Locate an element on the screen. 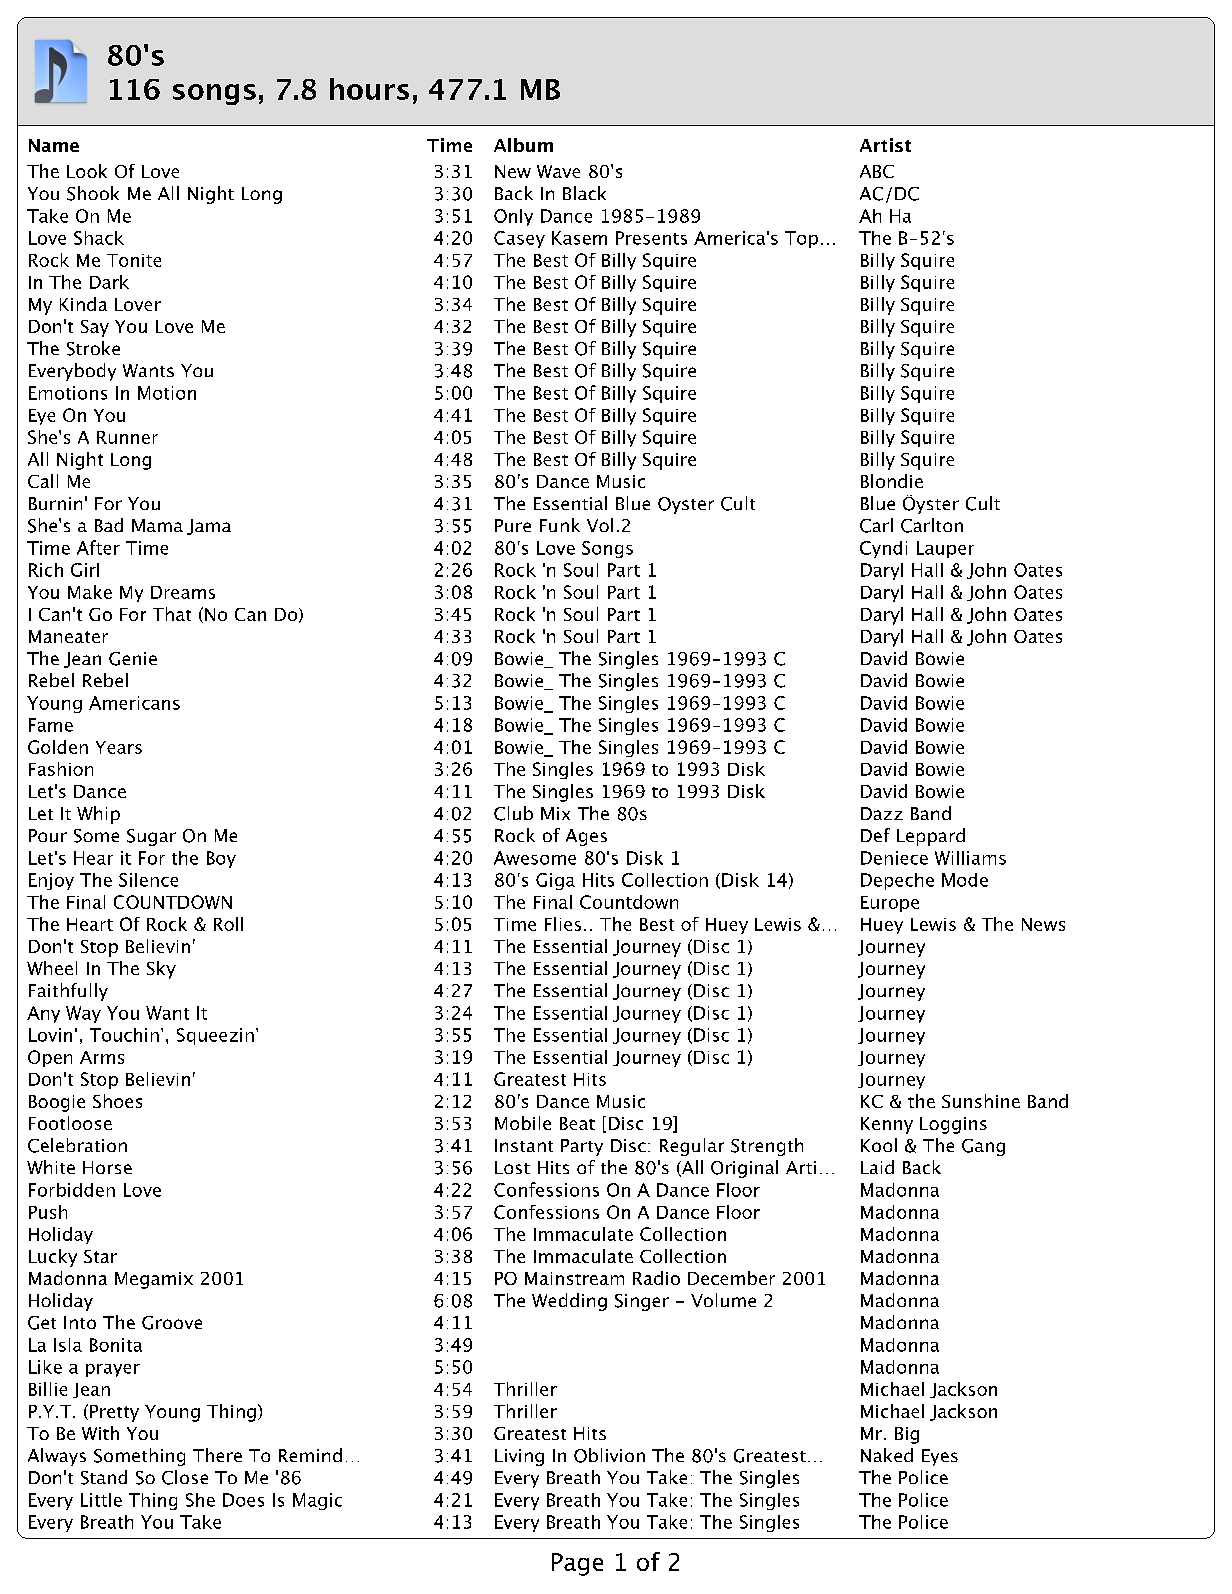 The width and height of the screenshot is (1232, 1594). ABC is located at coordinates (877, 171).
